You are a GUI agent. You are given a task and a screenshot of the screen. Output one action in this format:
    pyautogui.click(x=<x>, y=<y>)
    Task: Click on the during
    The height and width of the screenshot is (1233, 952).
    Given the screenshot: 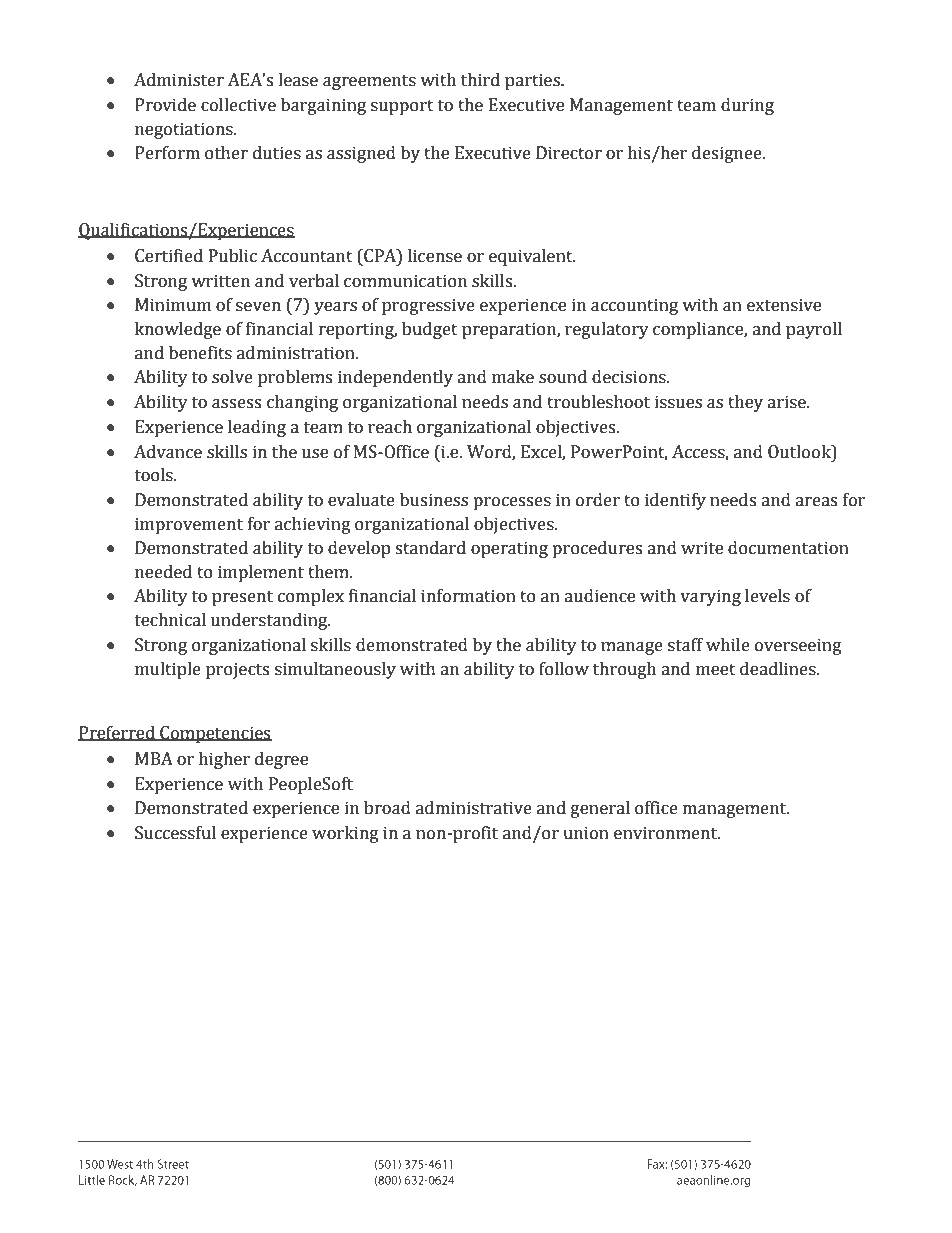 What is the action you would take?
    pyautogui.click(x=747, y=106)
